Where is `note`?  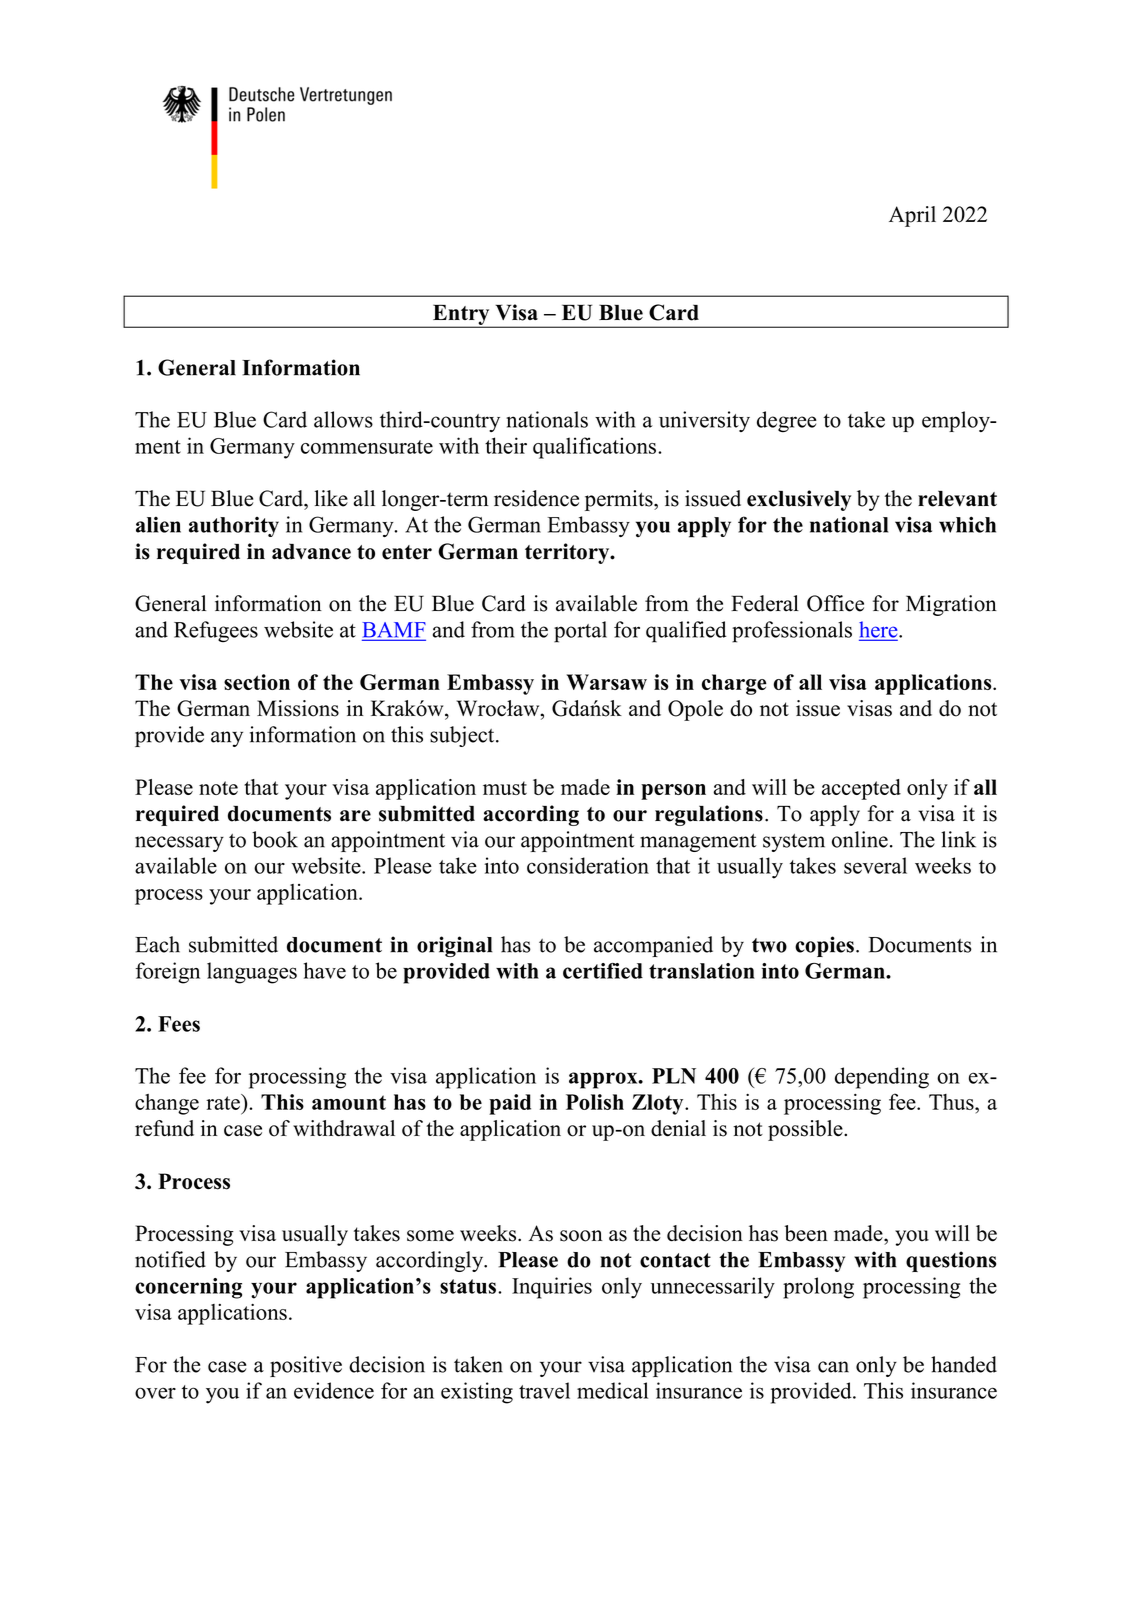
note is located at coordinates (218, 788).
